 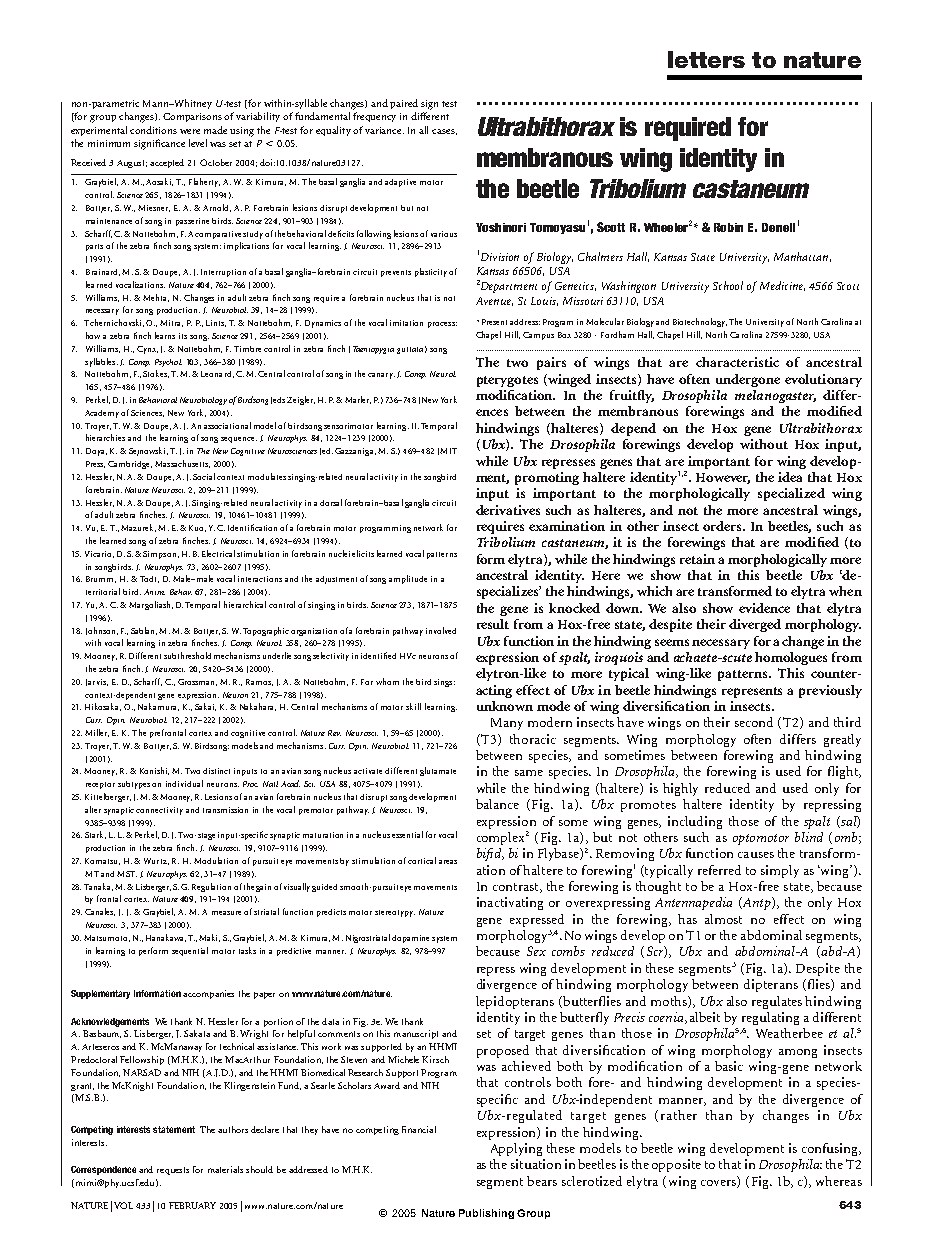 I want to click on derivatives, so click(x=508, y=510).
